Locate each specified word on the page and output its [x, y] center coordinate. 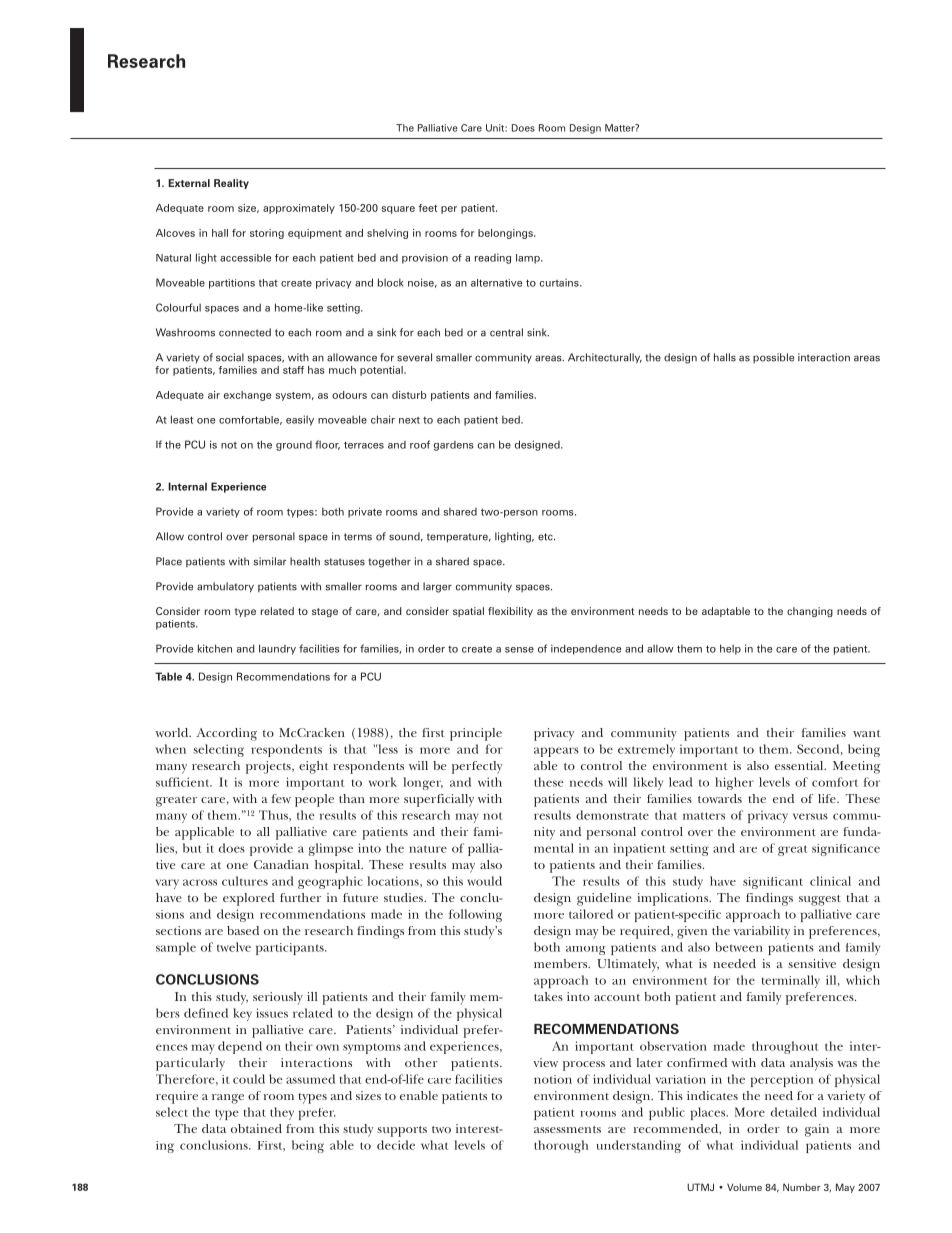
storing [267, 234]
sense [519, 650]
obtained [256, 1128]
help [730, 649]
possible [773, 358]
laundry [277, 649]
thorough [561, 1146]
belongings [506, 234]
